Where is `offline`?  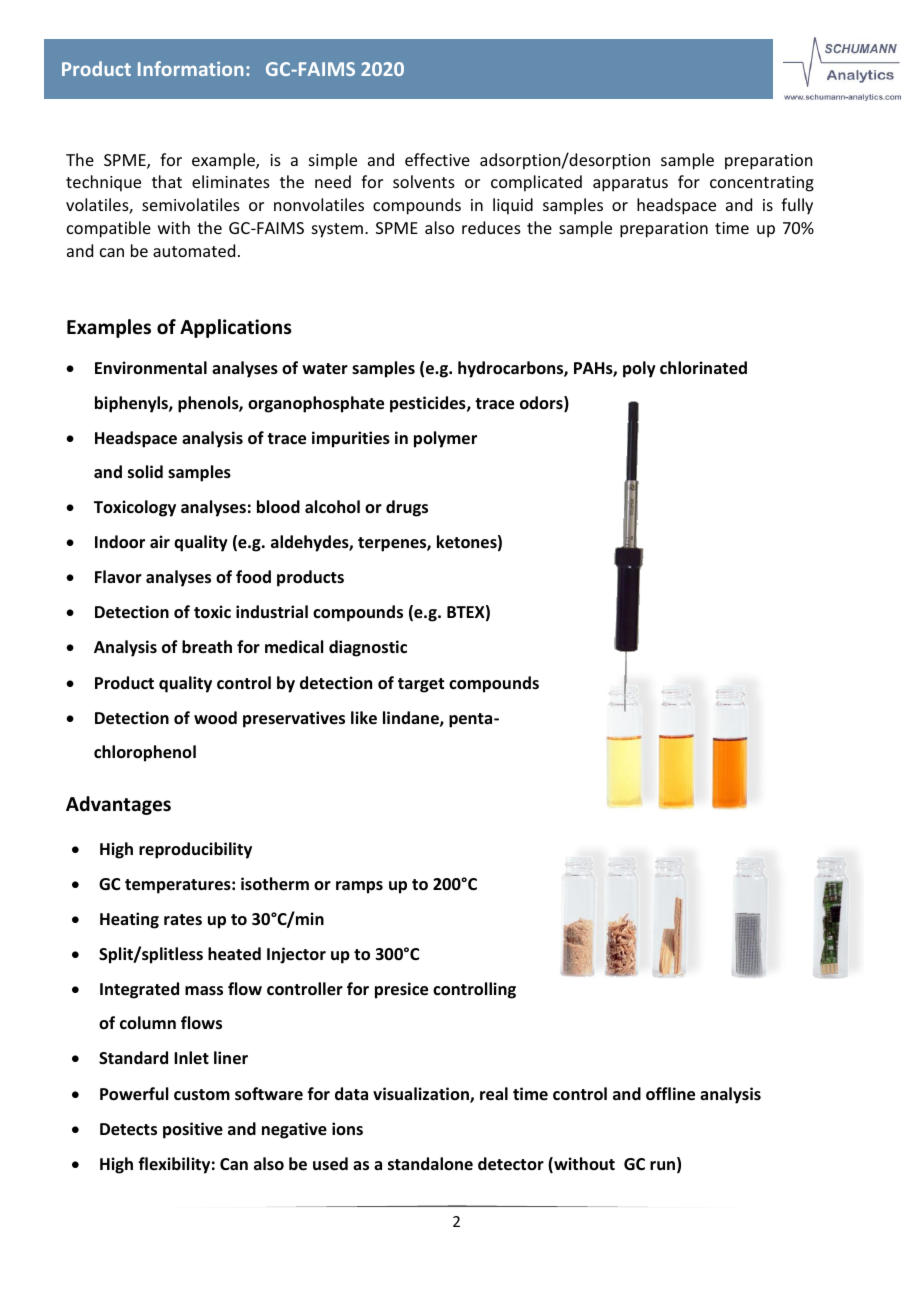 offline is located at coordinates (670, 1094).
